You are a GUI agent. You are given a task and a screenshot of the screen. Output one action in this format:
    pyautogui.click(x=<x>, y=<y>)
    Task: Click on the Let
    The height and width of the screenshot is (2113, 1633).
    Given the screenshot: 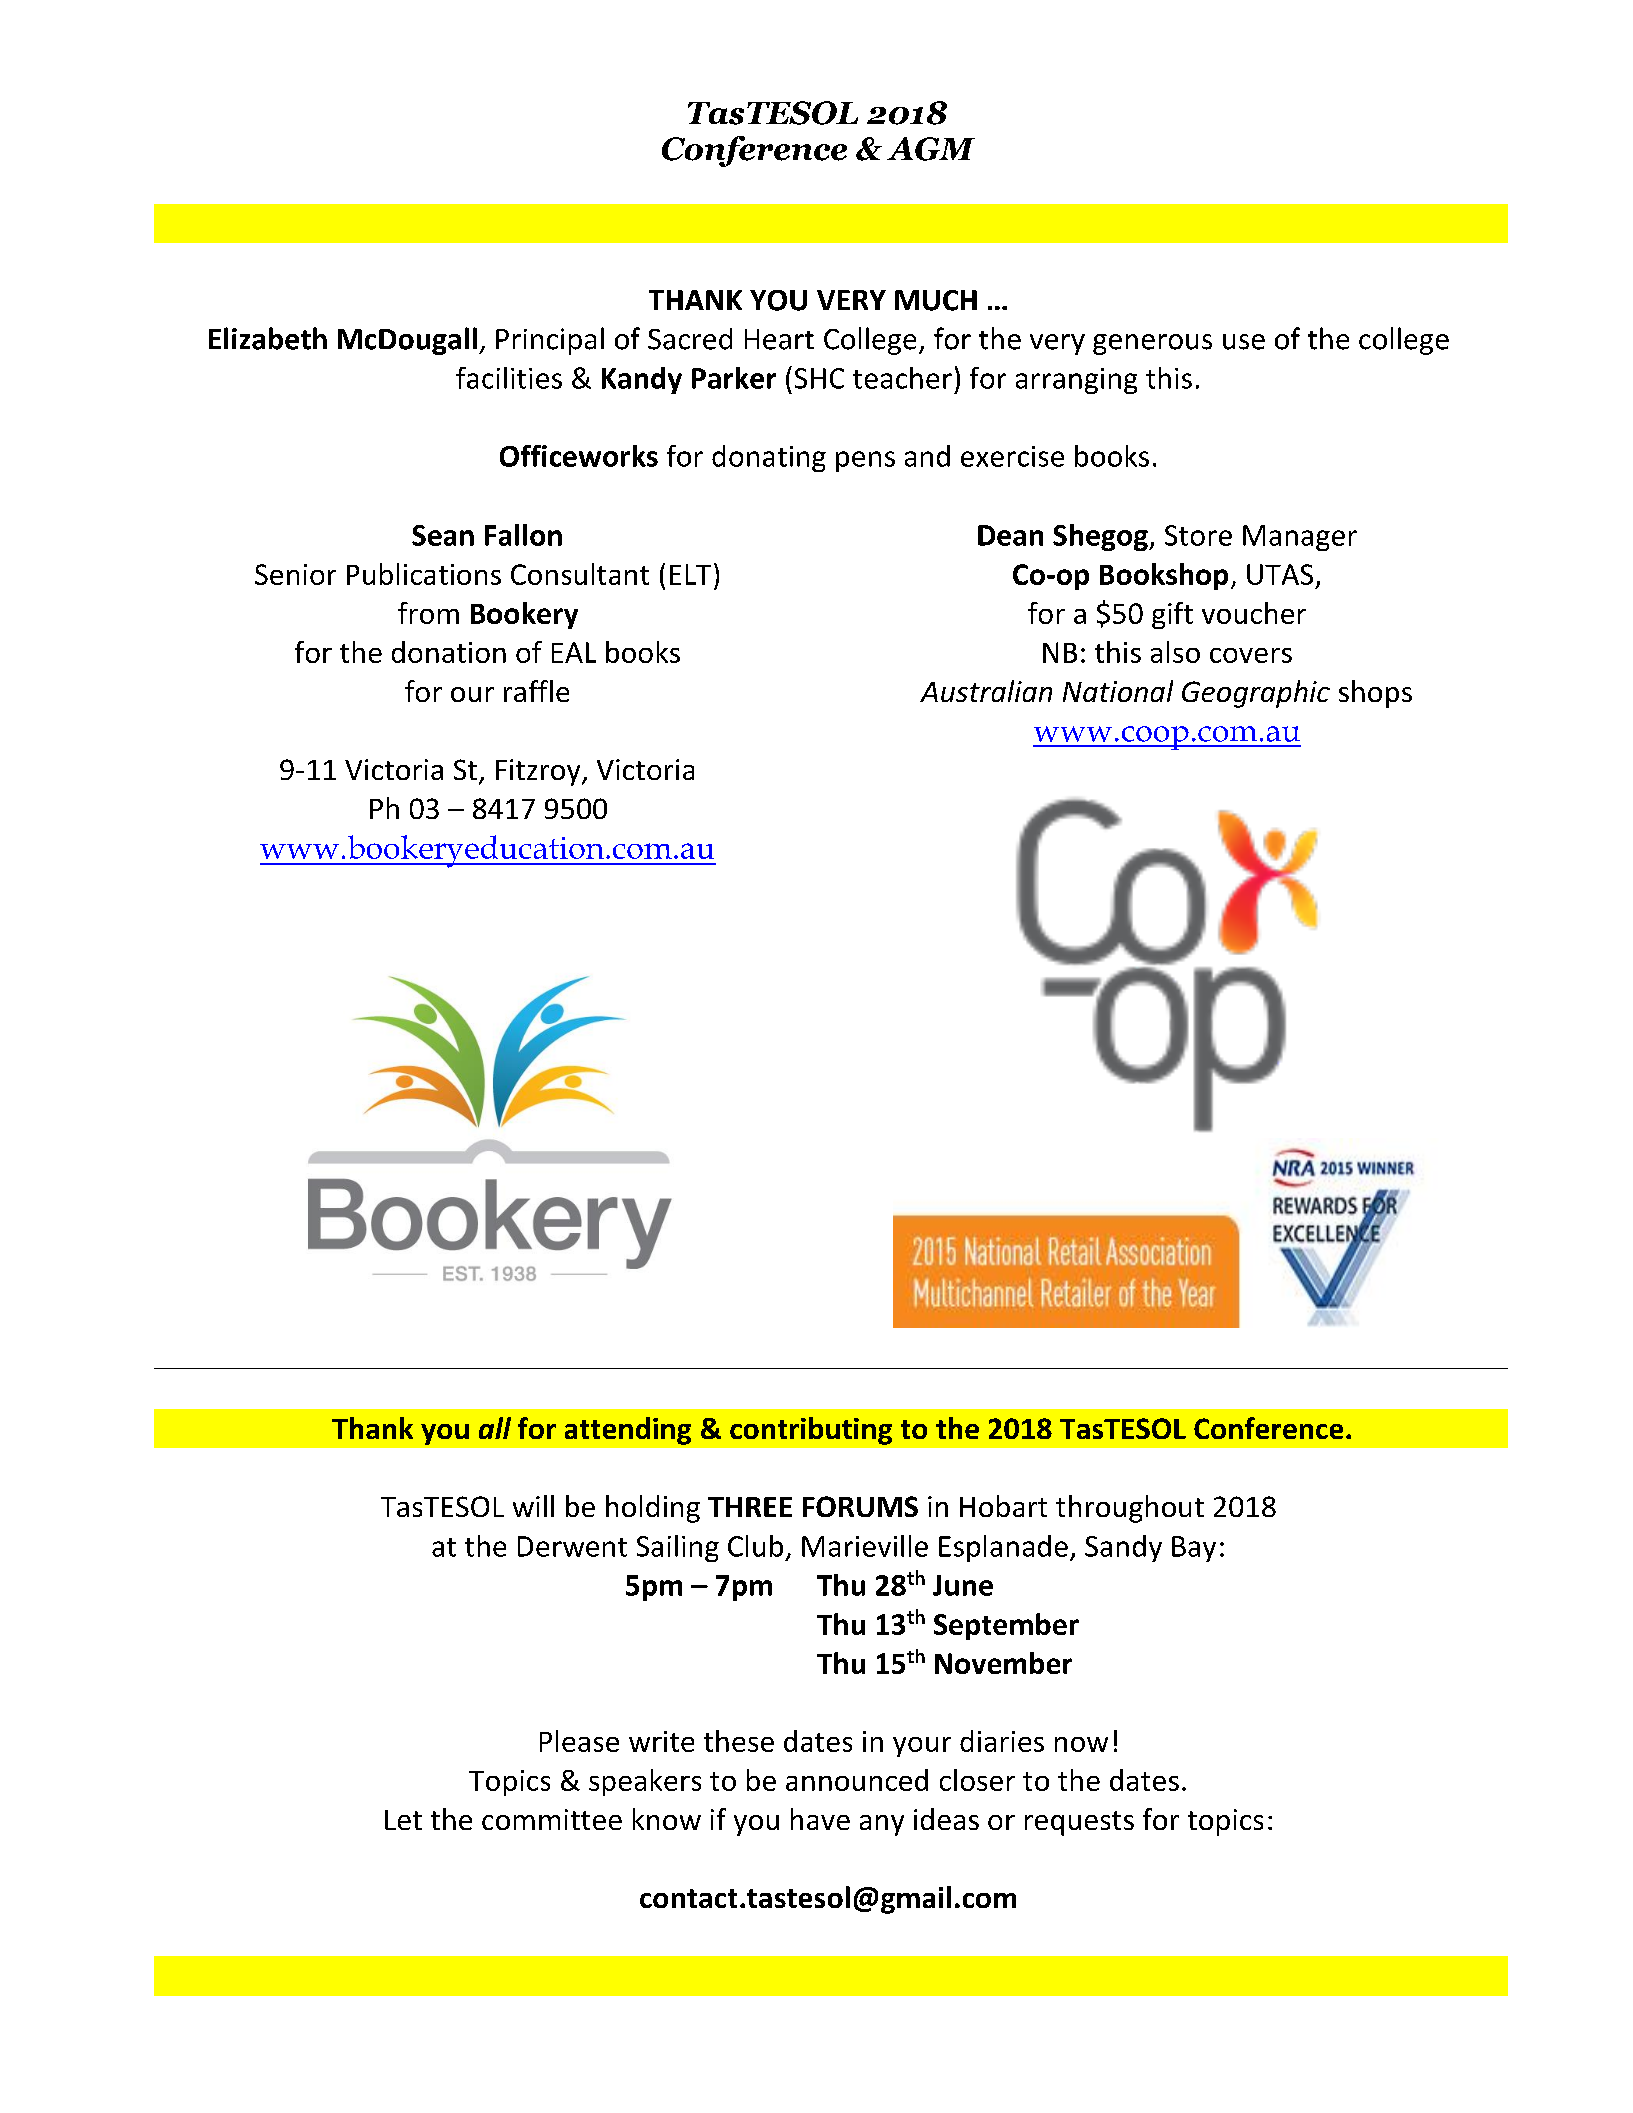 What is the action you would take?
    pyautogui.click(x=403, y=1820)
